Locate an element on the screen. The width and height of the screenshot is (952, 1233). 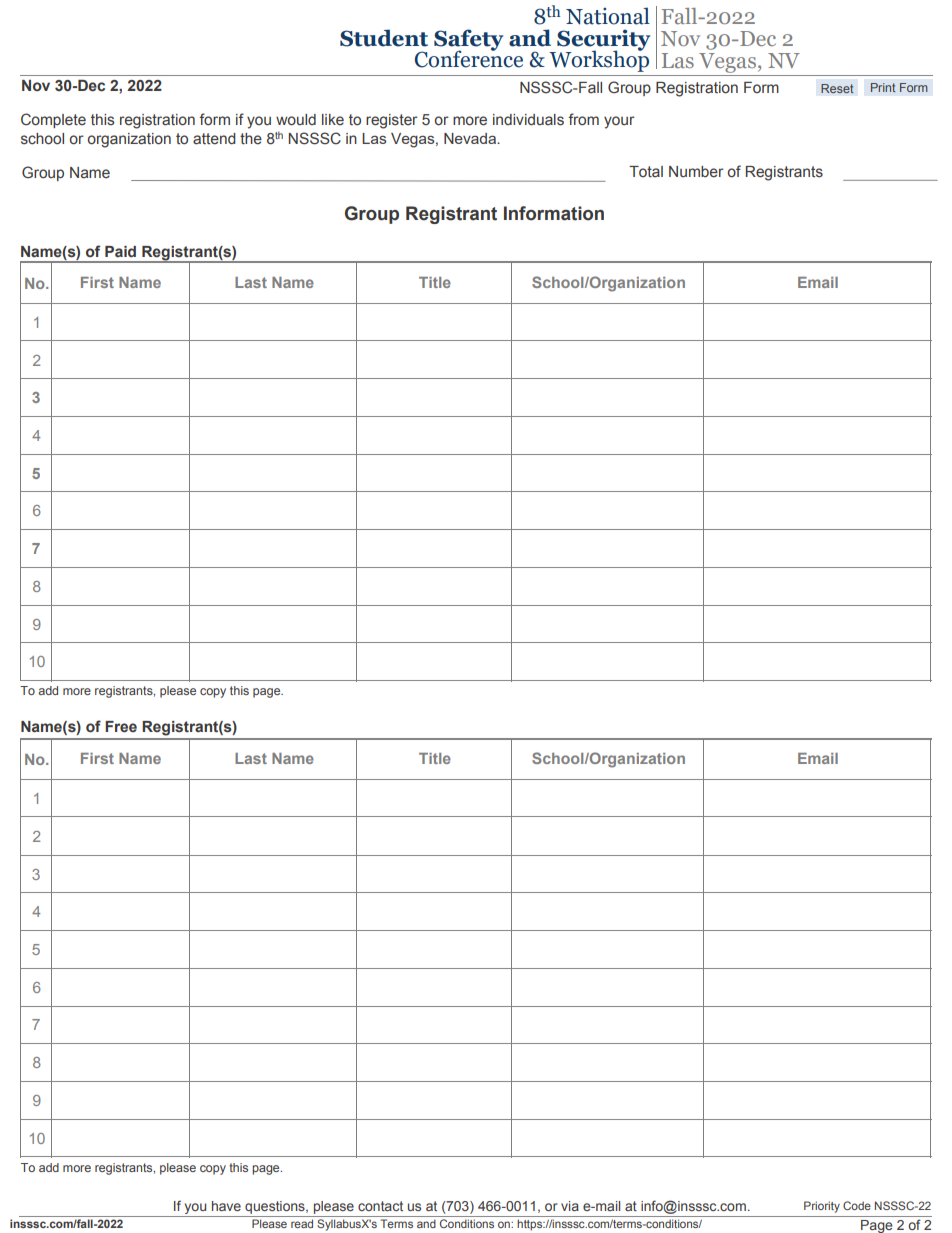
Free is located at coordinates (121, 727).
